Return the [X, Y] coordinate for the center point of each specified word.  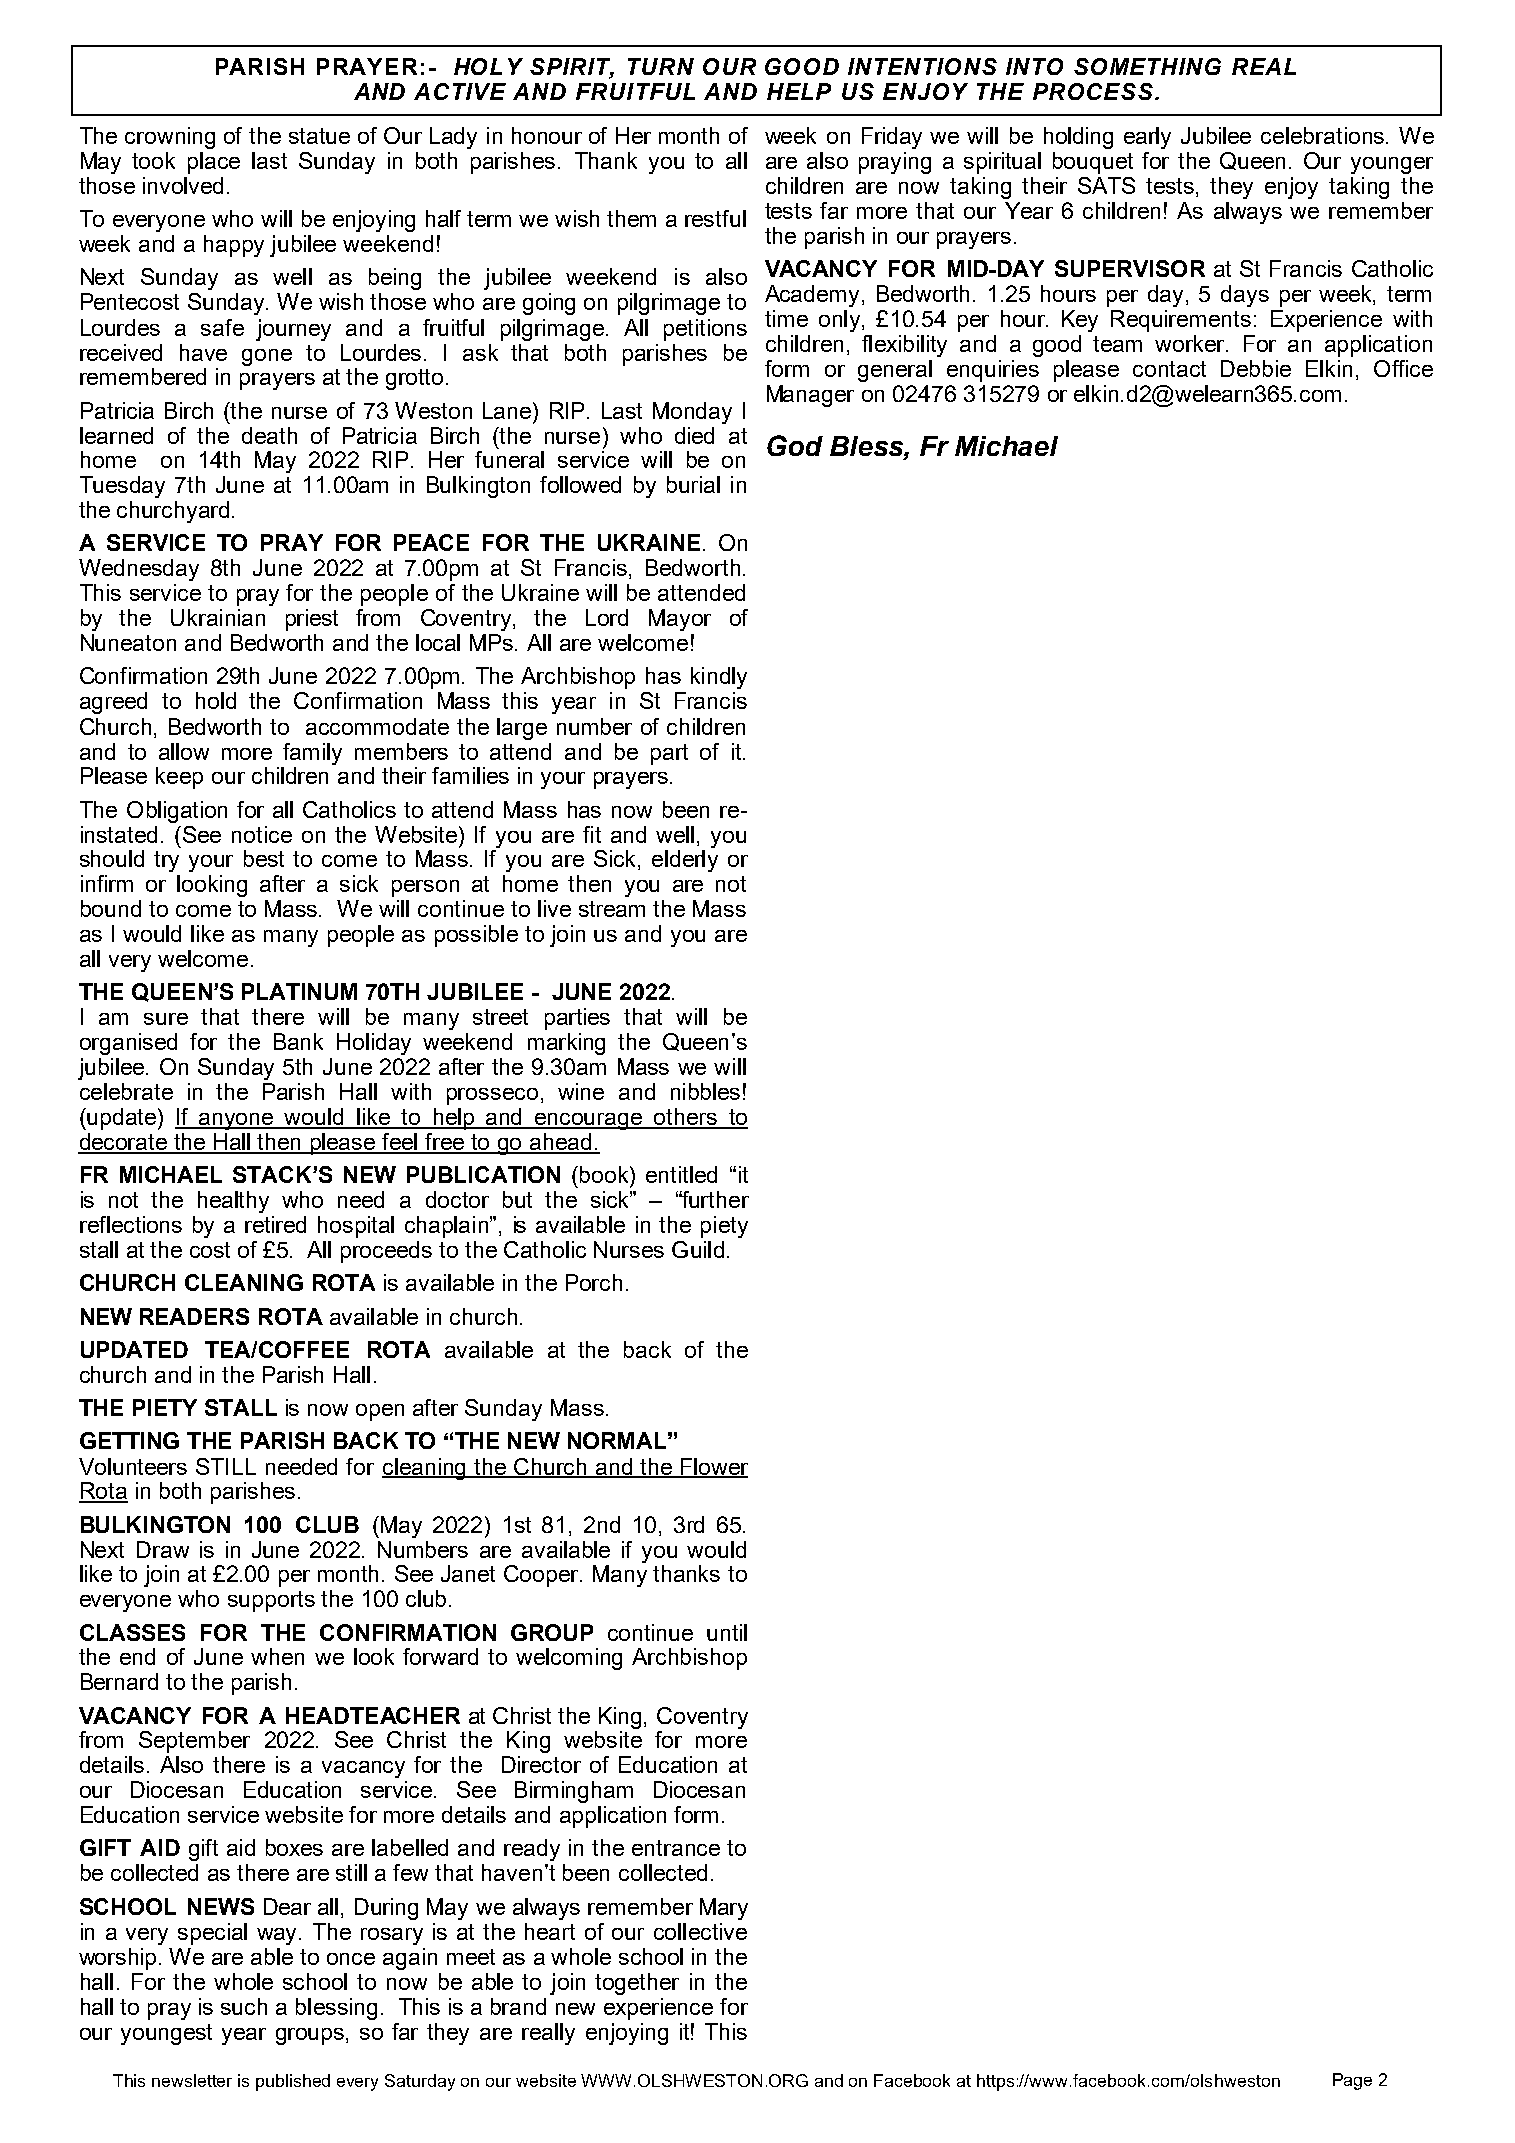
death [269, 435]
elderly [685, 861]
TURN [661, 66]
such [244, 2006]
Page [1352, 2081]
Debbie [1256, 368]
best [264, 858]
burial [693, 484]
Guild [698, 1249]
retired [275, 1224]
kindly [719, 678]
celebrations [1322, 135]
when [277, 1656]
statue [319, 136]
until [727, 1632]
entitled [681, 1174]
